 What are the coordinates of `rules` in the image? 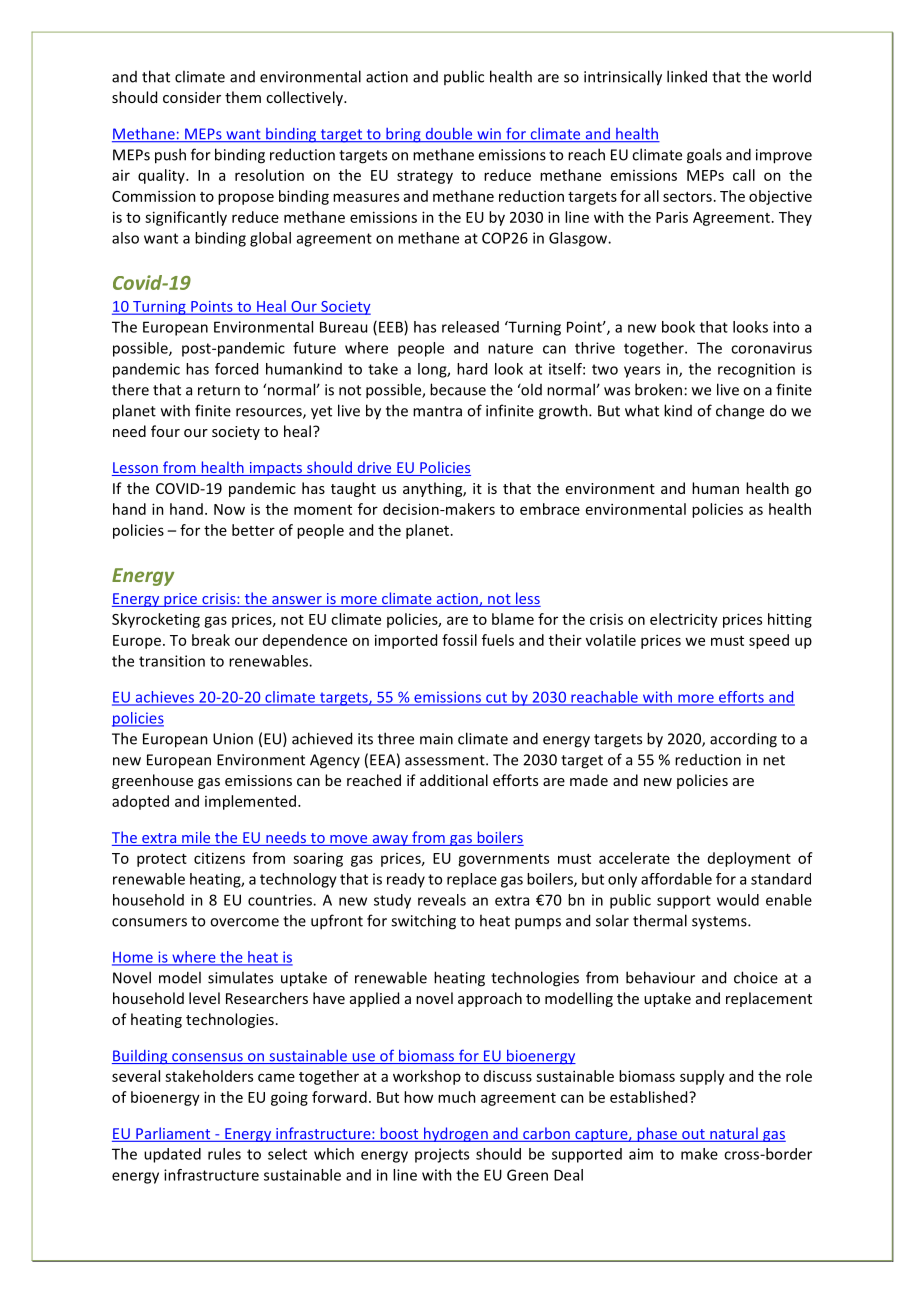 It's located at (224, 1154).
